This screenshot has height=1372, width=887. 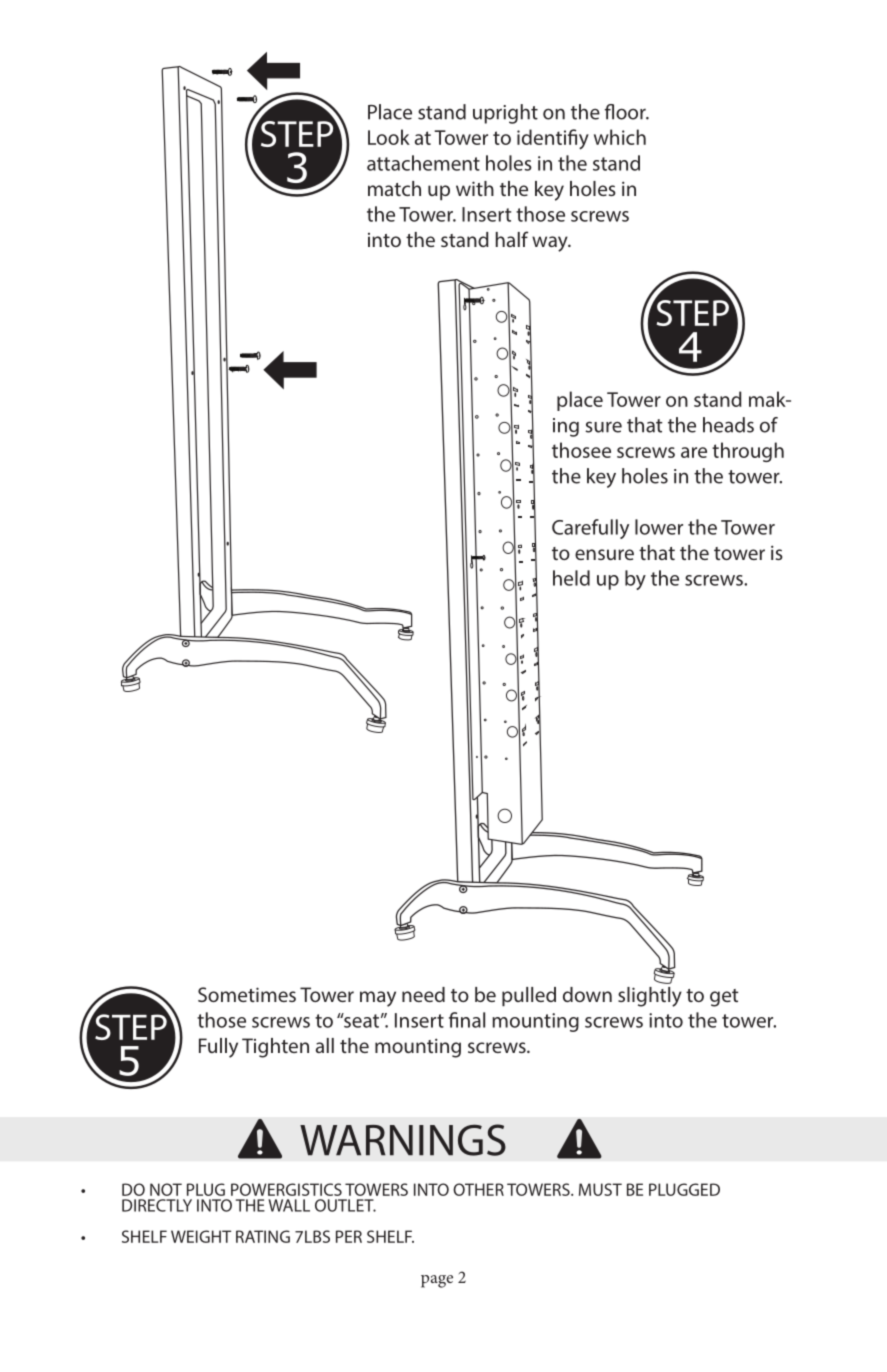 What do you see at coordinates (659, 527) in the screenshot?
I see `lower` at bounding box center [659, 527].
